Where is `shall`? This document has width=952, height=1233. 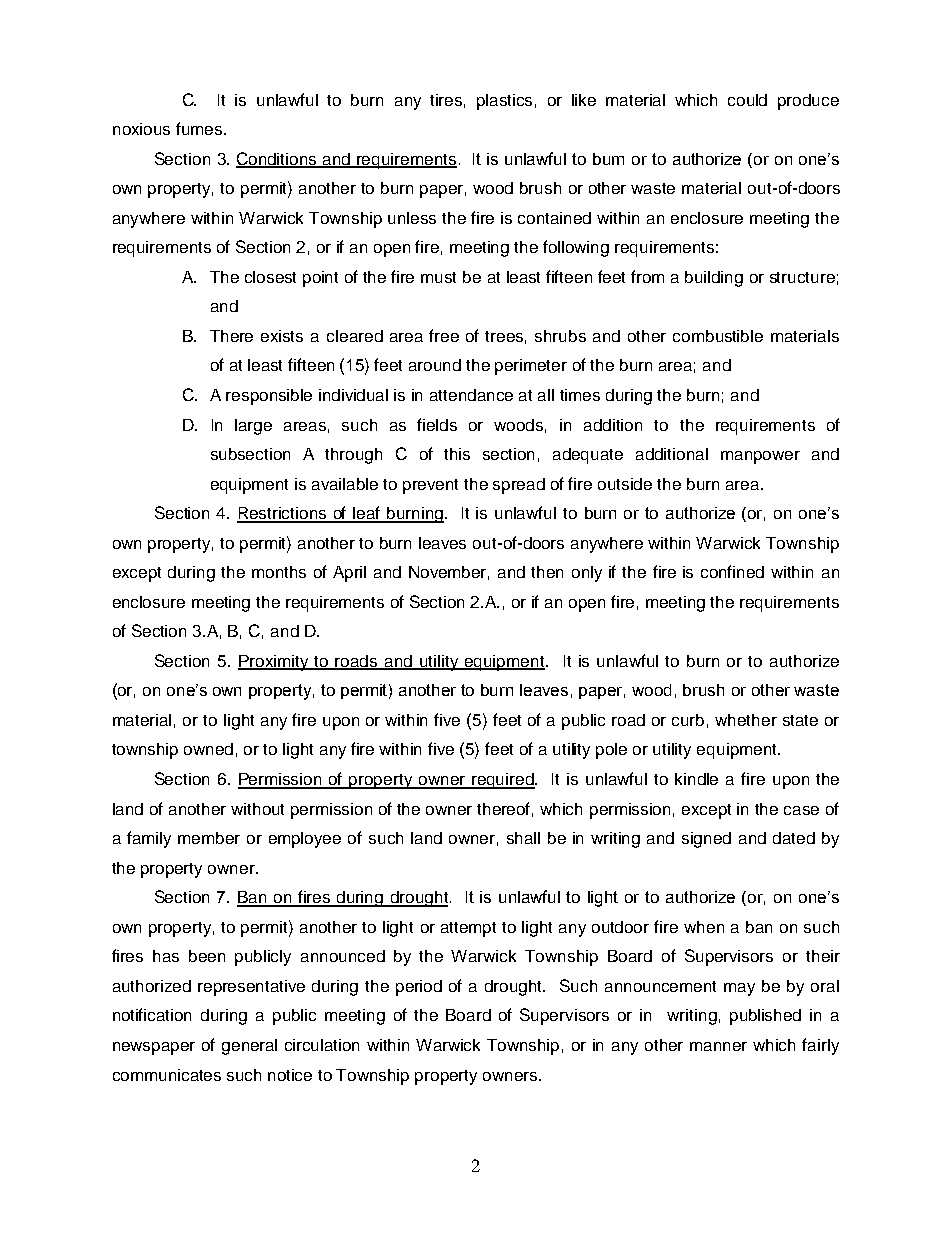 shall is located at coordinates (523, 838).
